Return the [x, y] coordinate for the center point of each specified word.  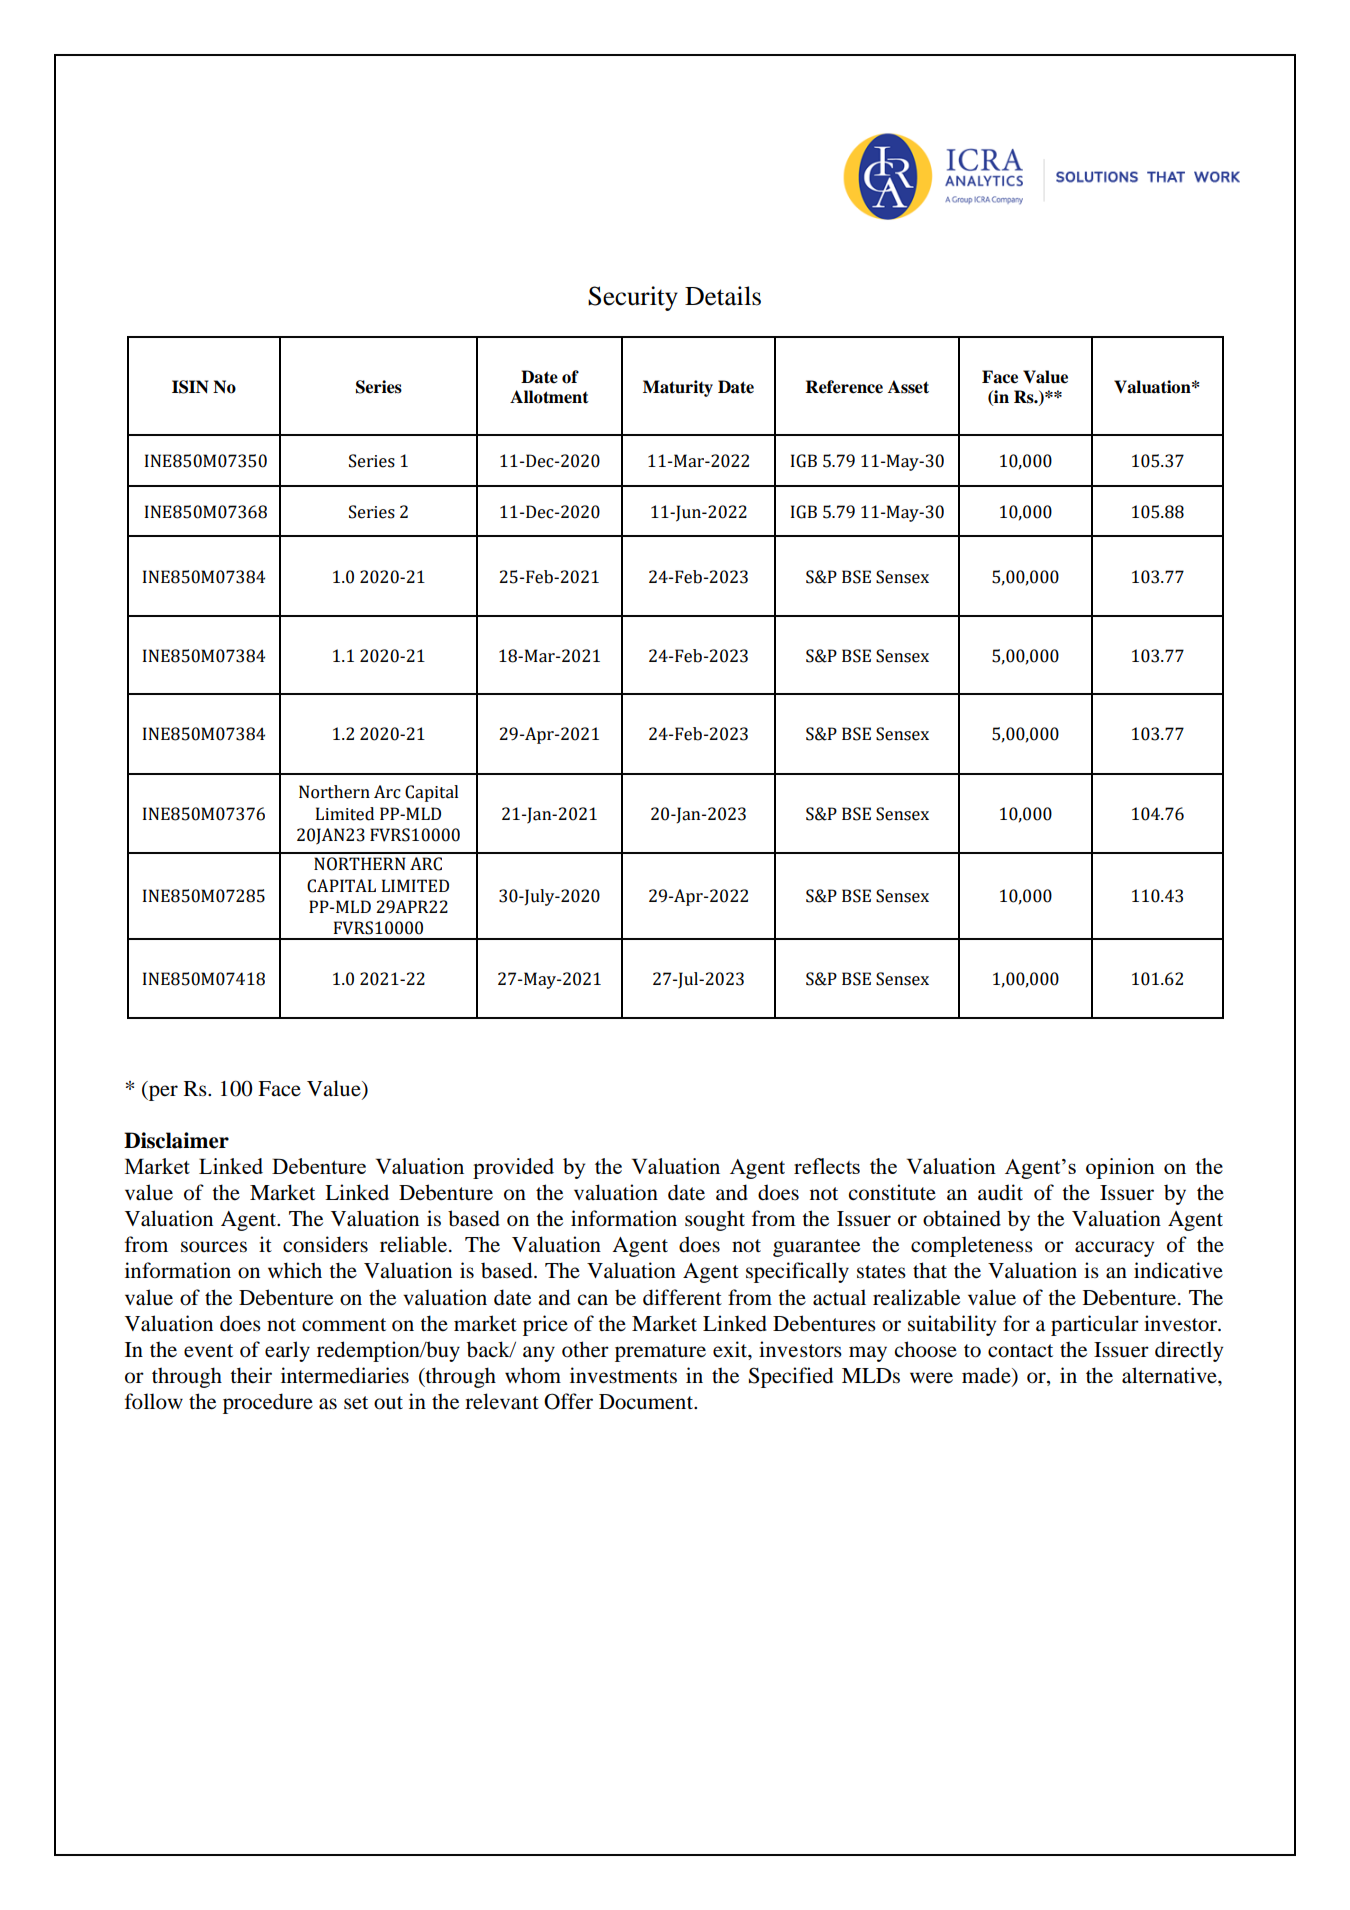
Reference [844, 387]
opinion [1120, 1168]
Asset [908, 387]
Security [633, 298]
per [162, 1093]
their [251, 1375]
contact [1020, 1351]
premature [660, 1353]
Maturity [678, 388]
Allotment [549, 397]
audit [1000, 1192]
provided [513, 1168]
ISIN [190, 387]
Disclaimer [176, 1140]
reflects [827, 1166]
